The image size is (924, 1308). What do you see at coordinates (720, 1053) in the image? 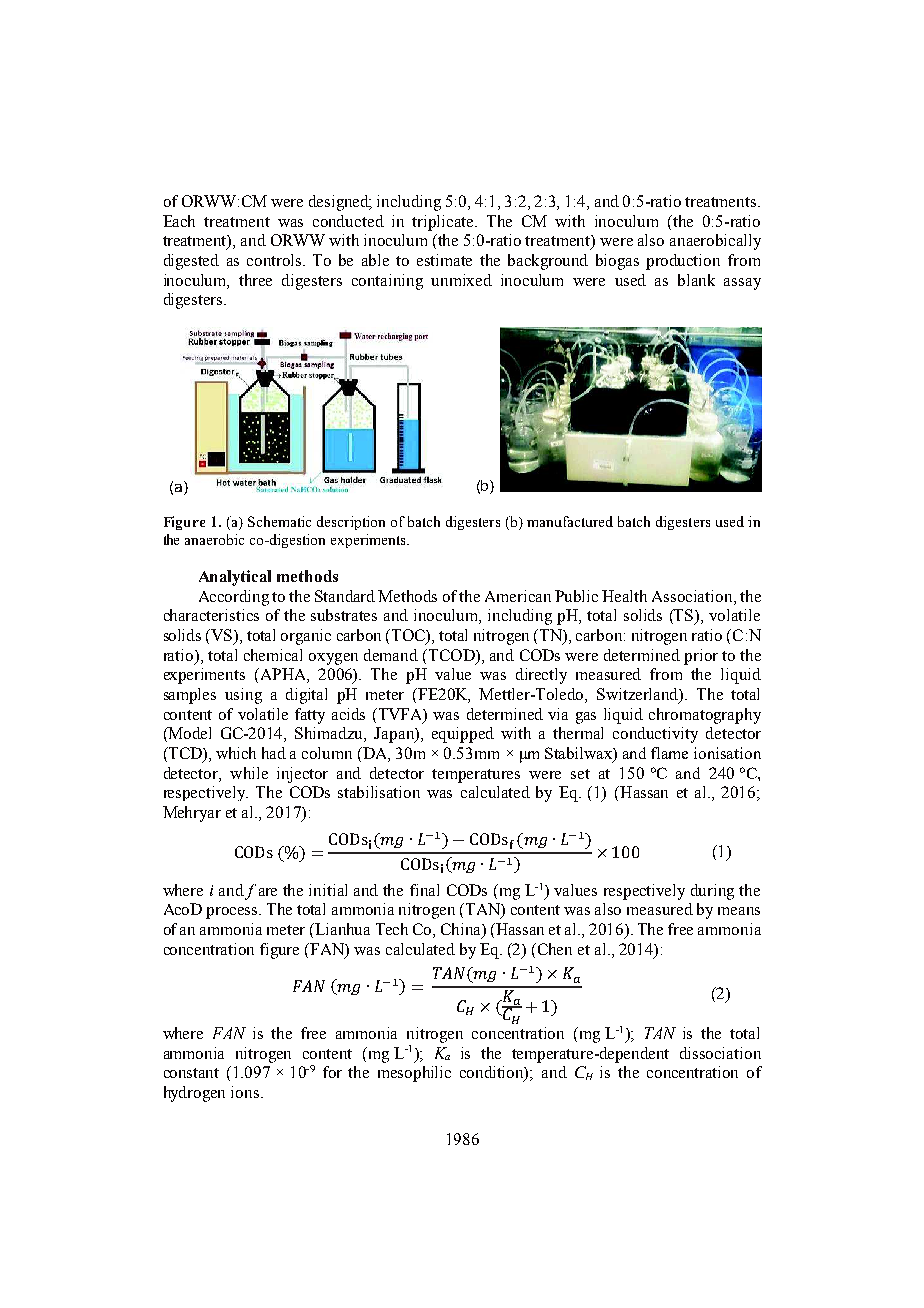
I see `dissociation` at bounding box center [720, 1053].
